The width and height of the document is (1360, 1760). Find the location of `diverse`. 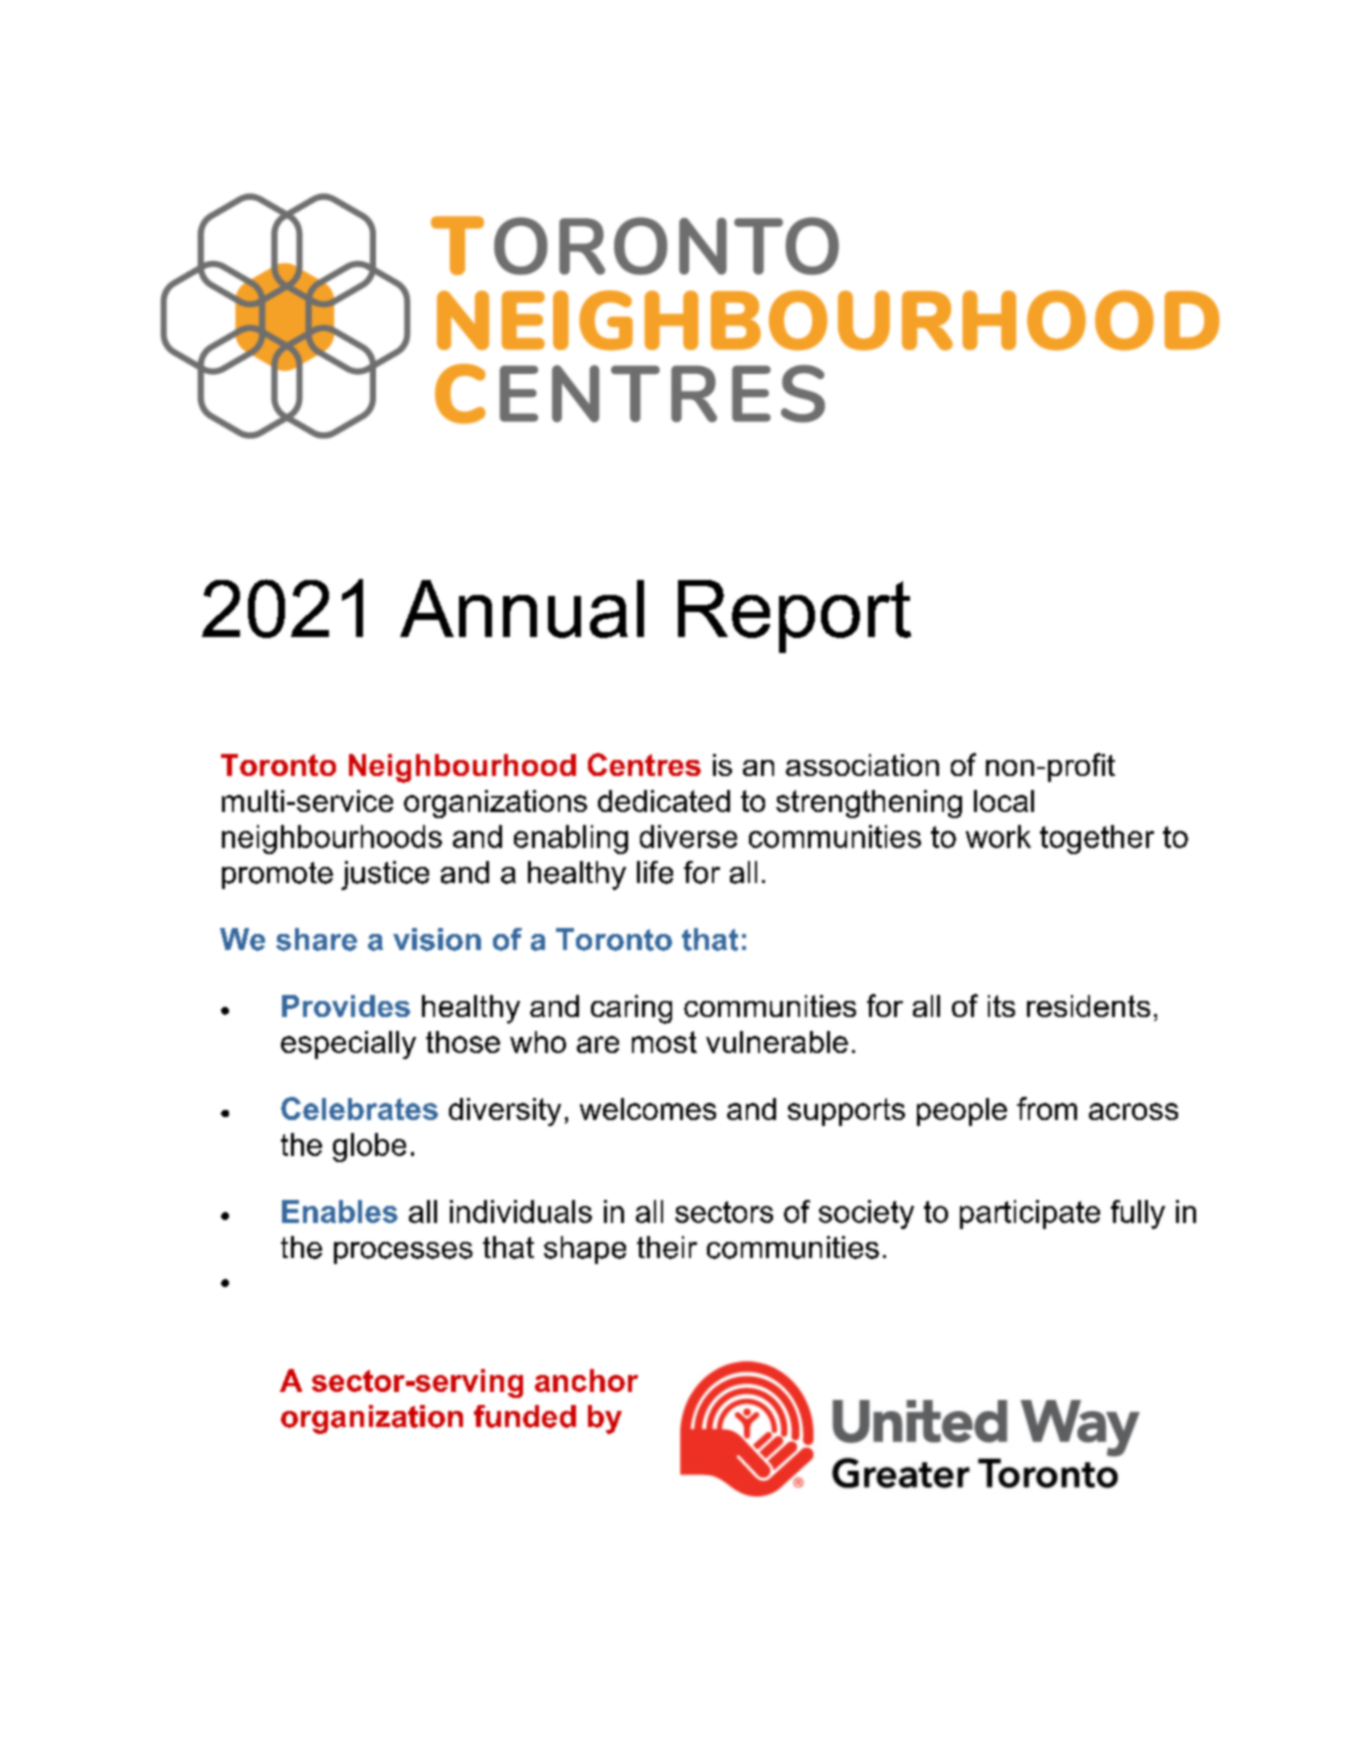

diverse is located at coordinates (688, 836).
